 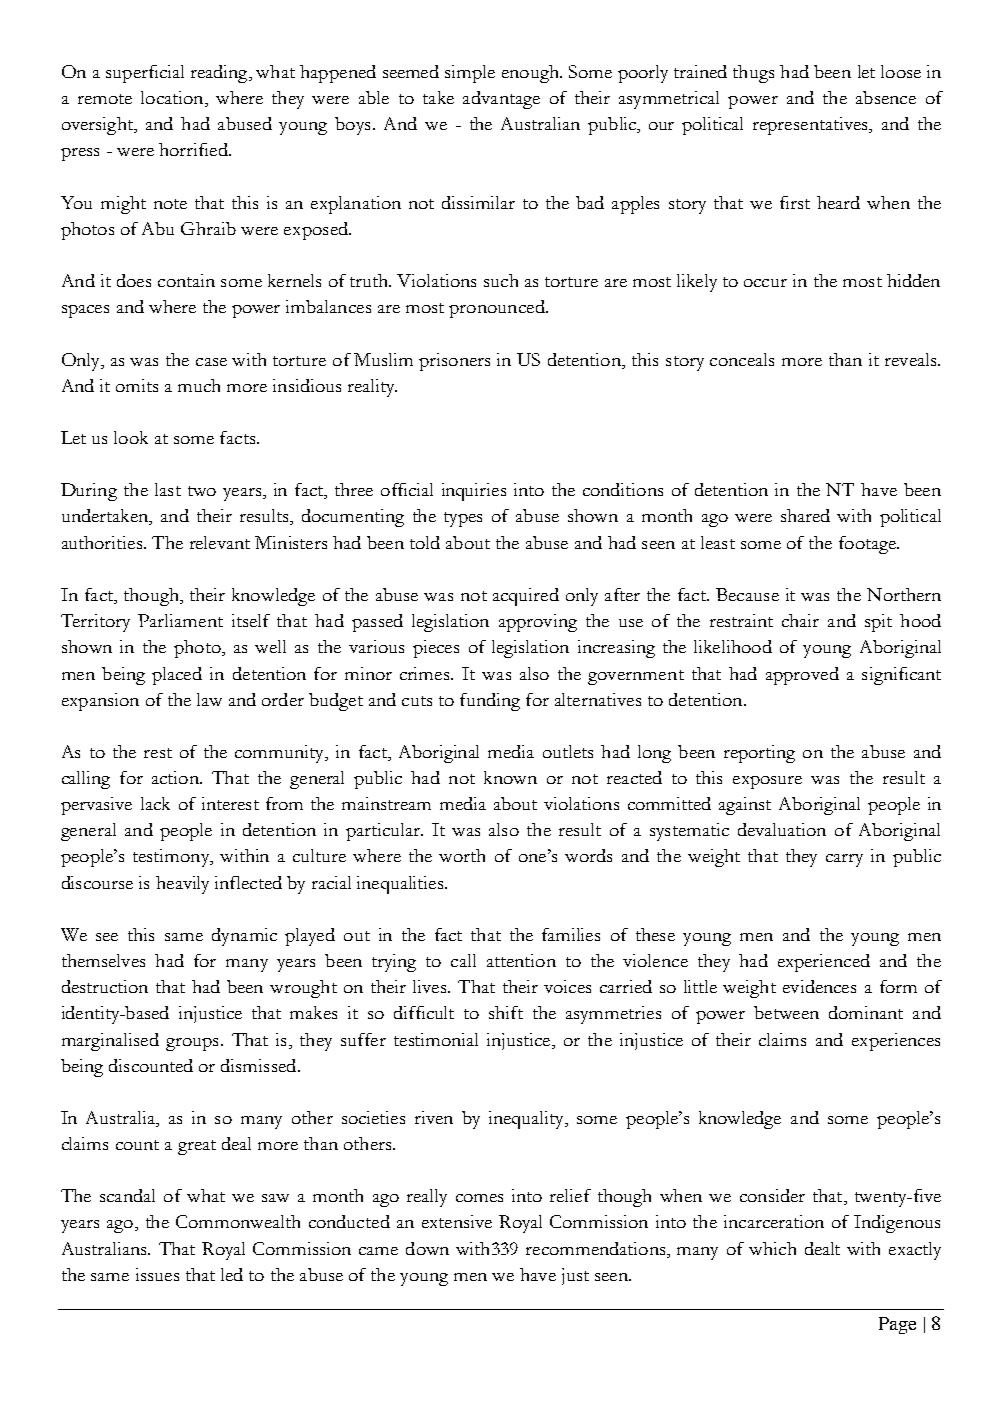 I want to click on pronounced, so click(x=498, y=309).
